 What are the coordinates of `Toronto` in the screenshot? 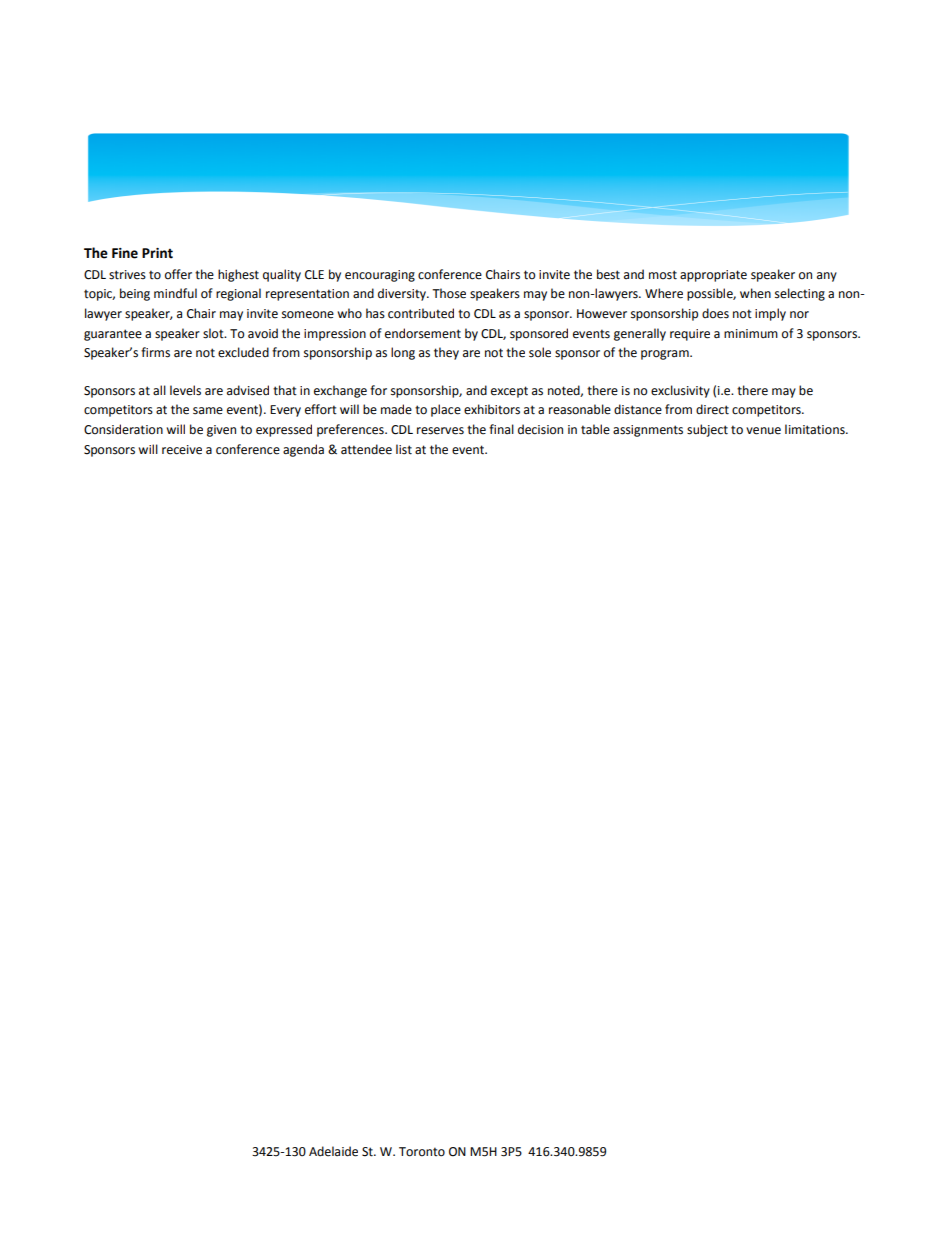 It's located at (422, 1152).
